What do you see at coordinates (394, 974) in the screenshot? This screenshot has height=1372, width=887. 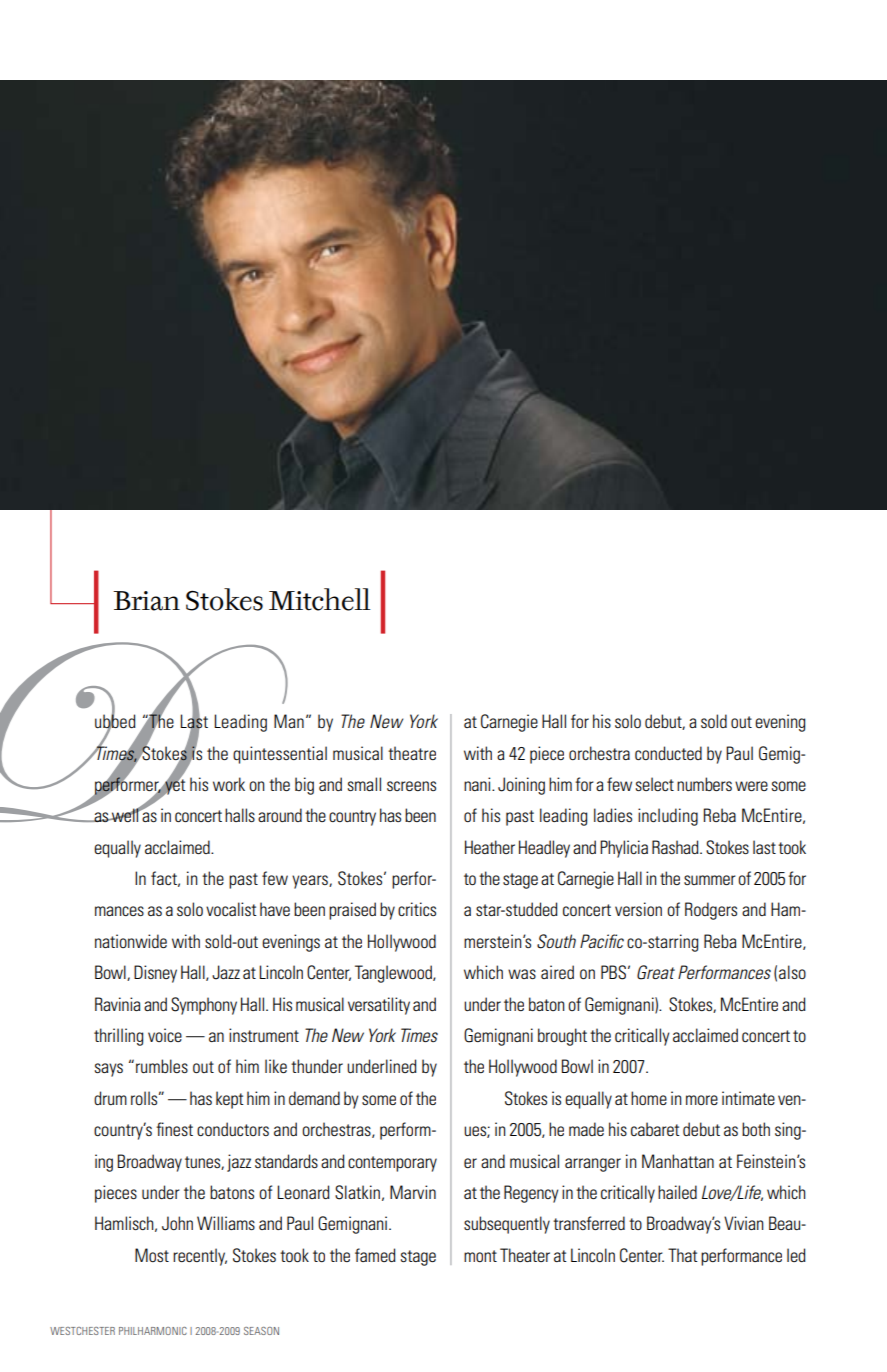 I see `Tanglewood` at bounding box center [394, 974].
